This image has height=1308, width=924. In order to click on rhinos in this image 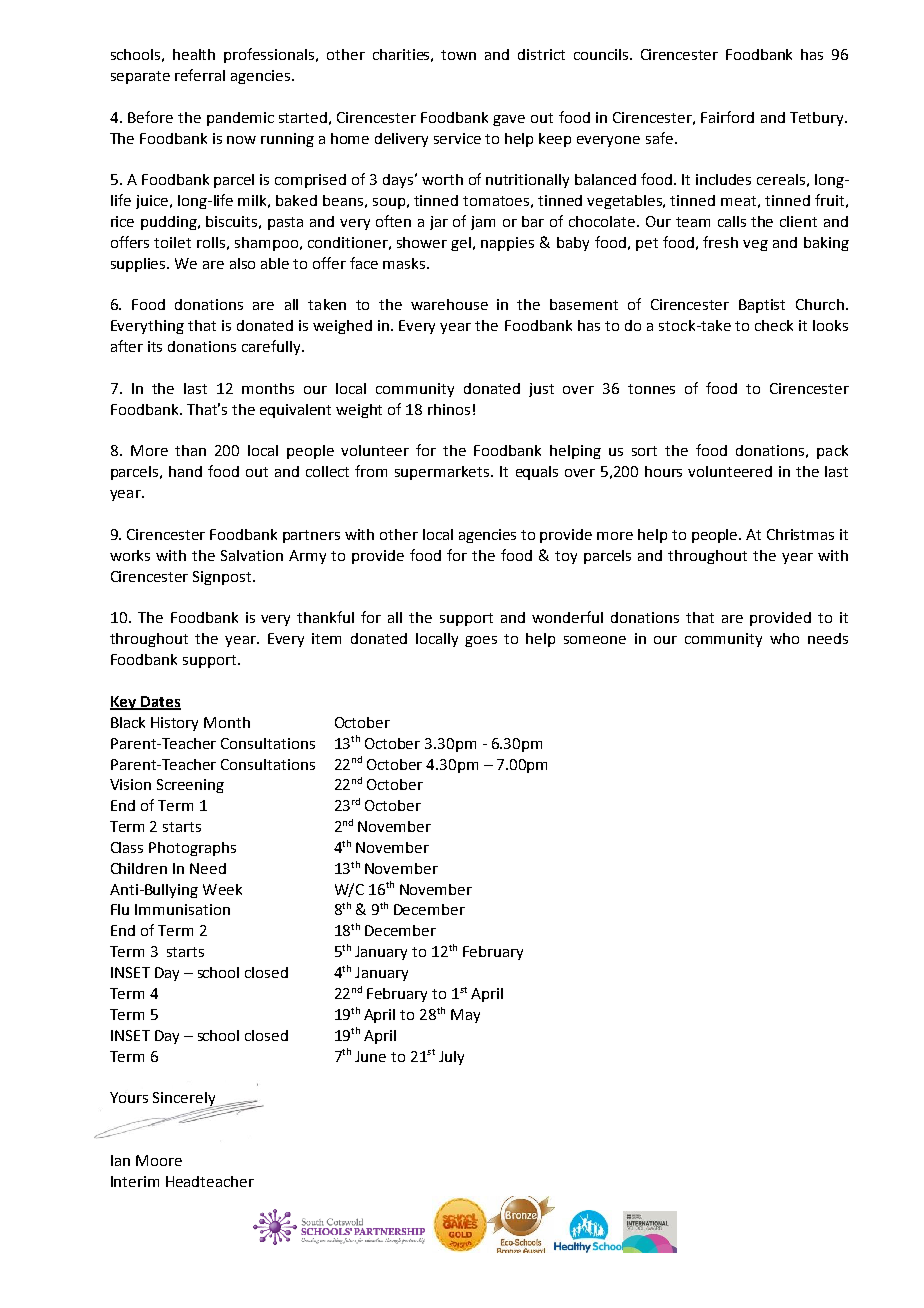, I will do `click(449, 409)`.
